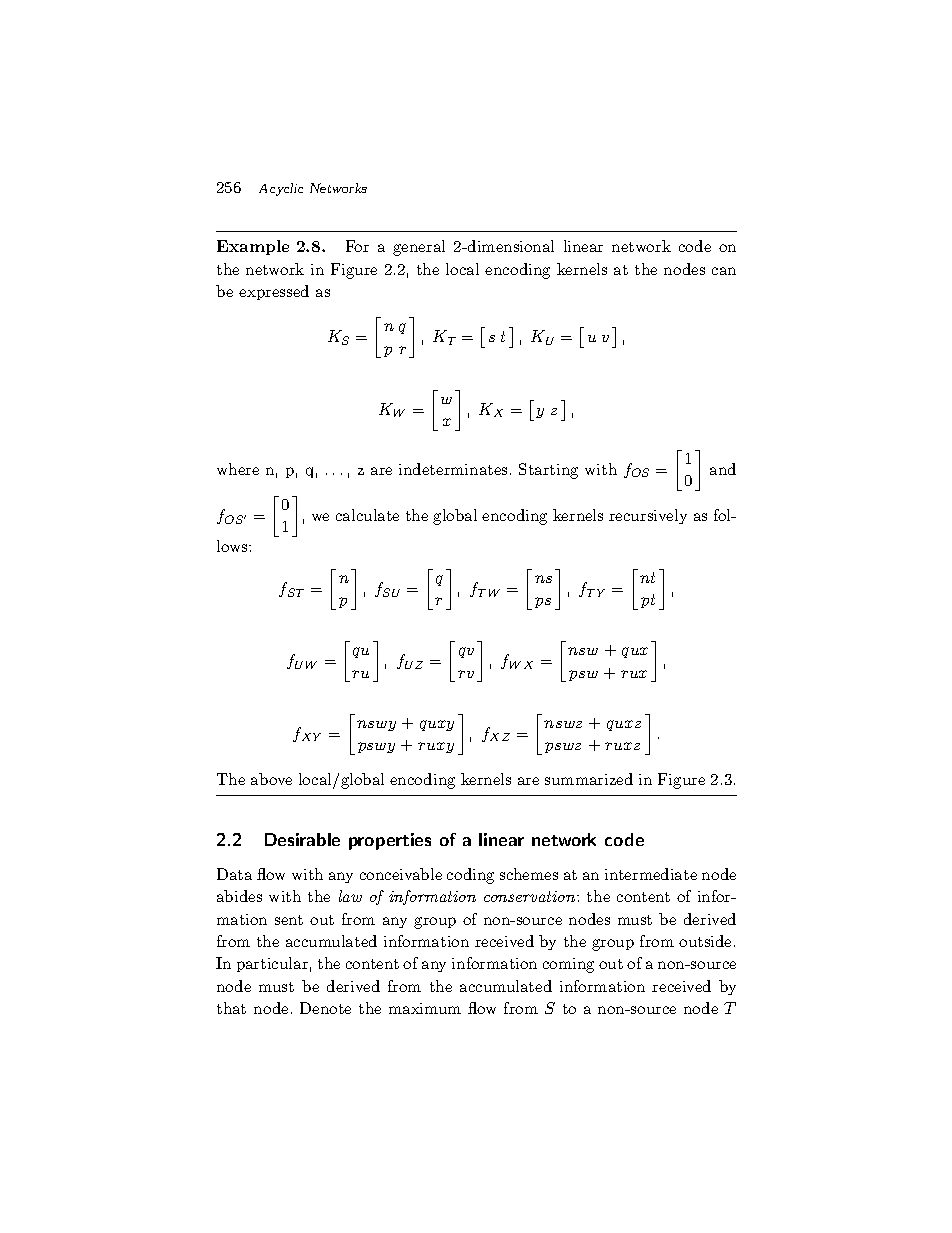  What do you see at coordinates (325, 1008) in the screenshot?
I see `Denote` at bounding box center [325, 1008].
